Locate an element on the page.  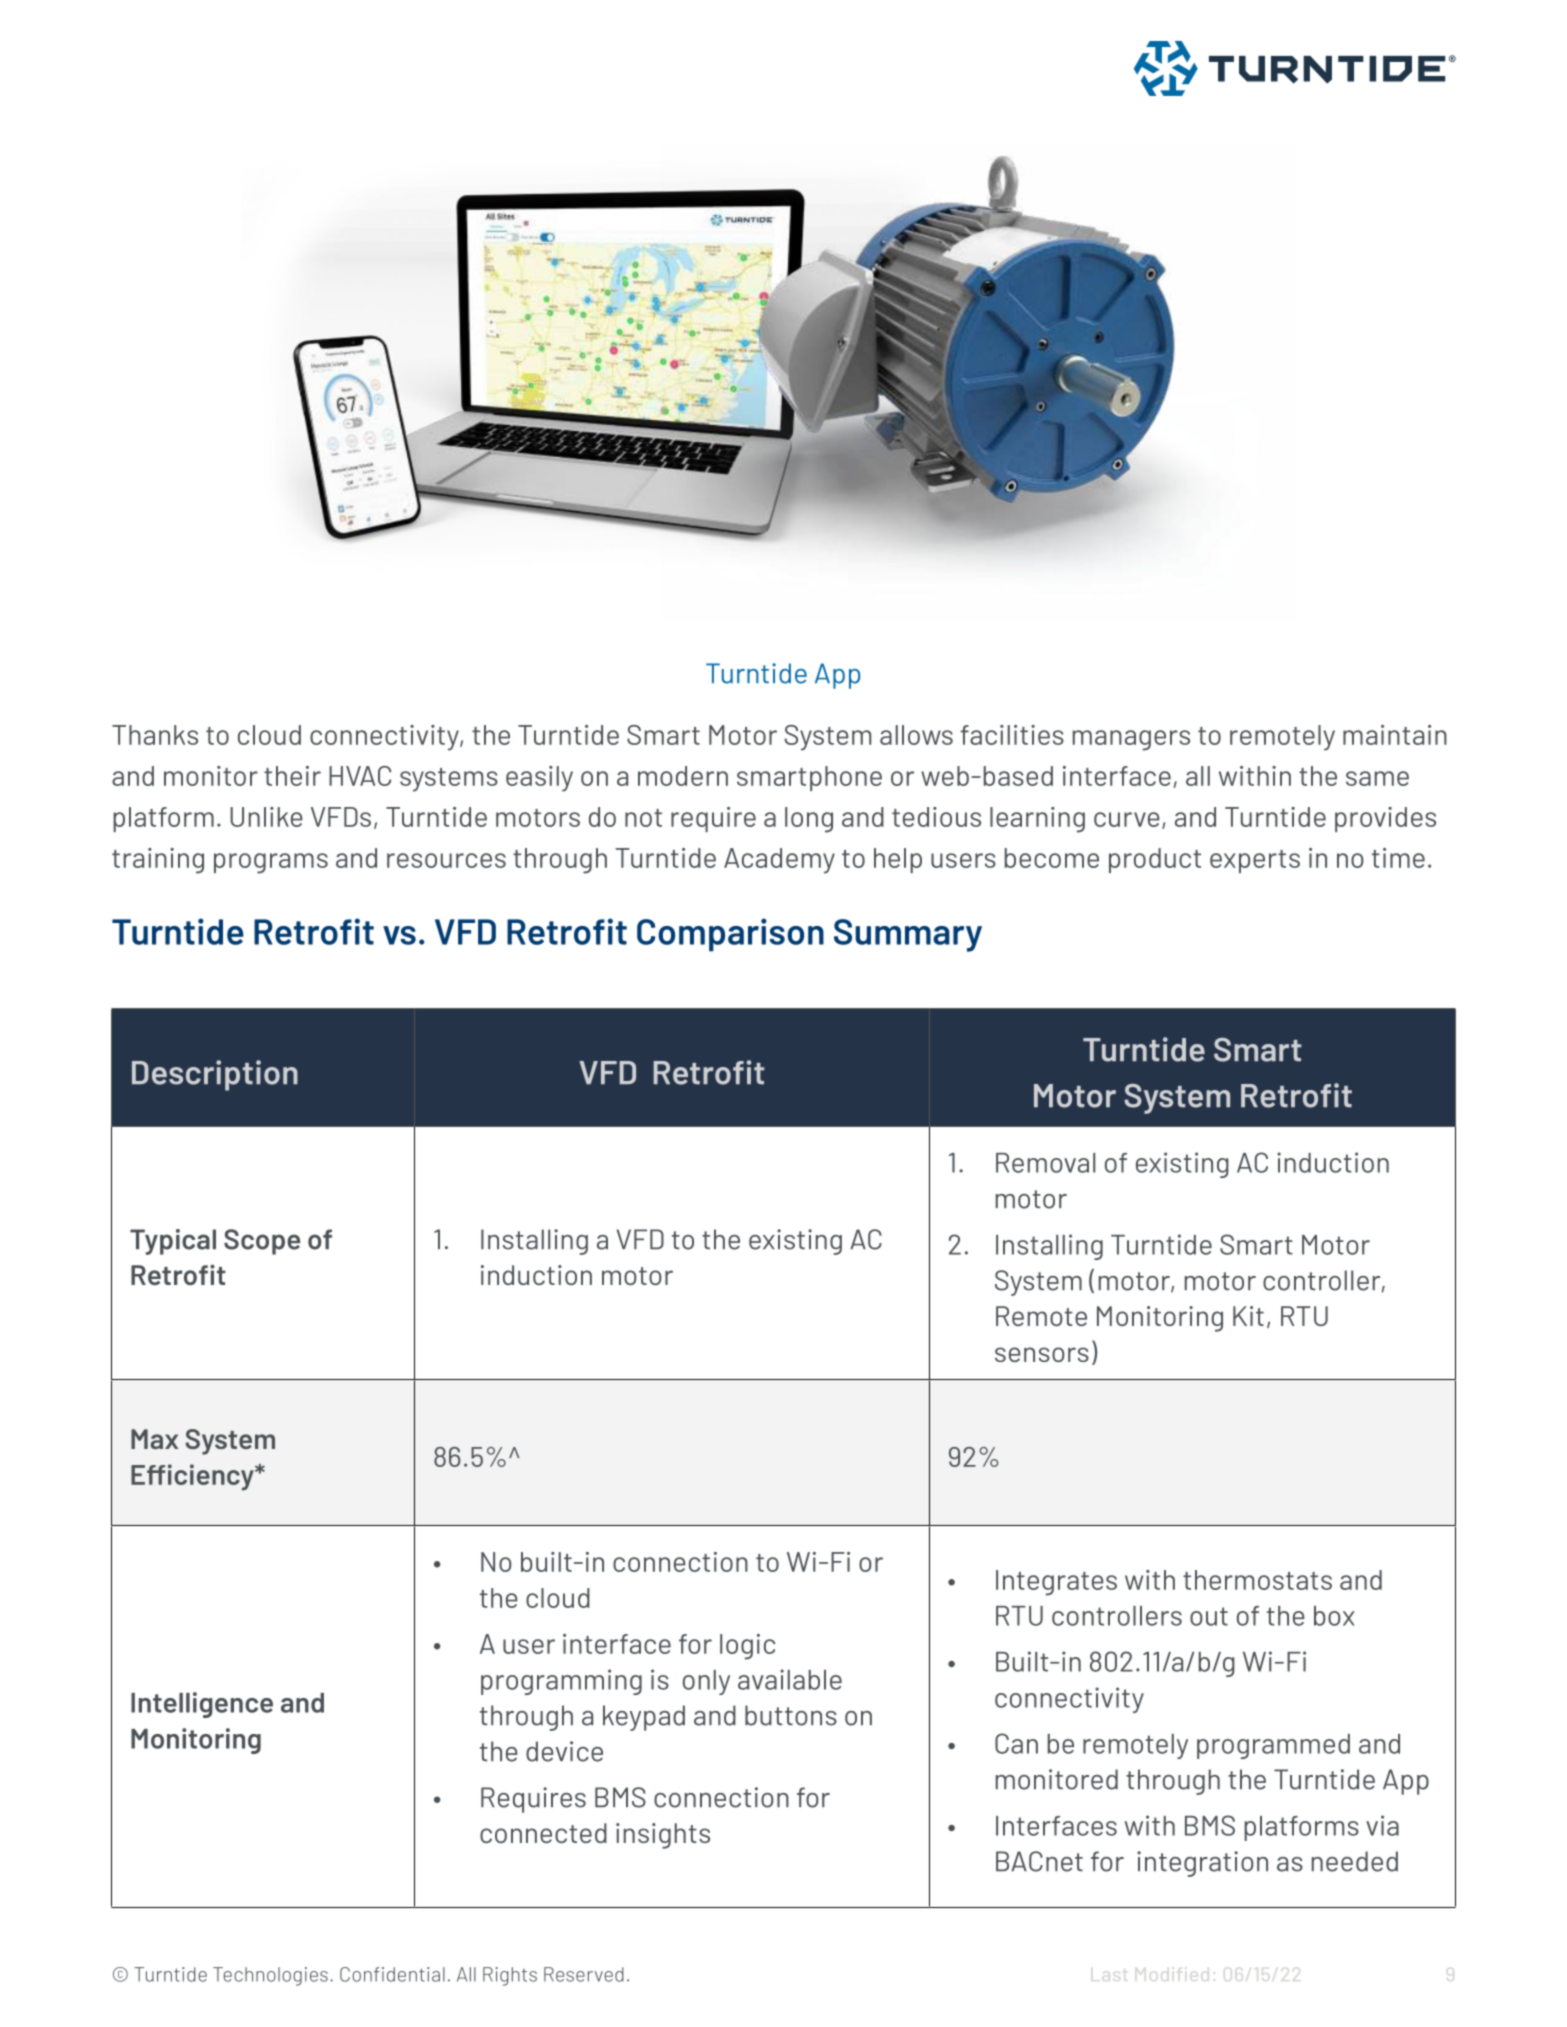
Comparison is located at coordinates (730, 935).
